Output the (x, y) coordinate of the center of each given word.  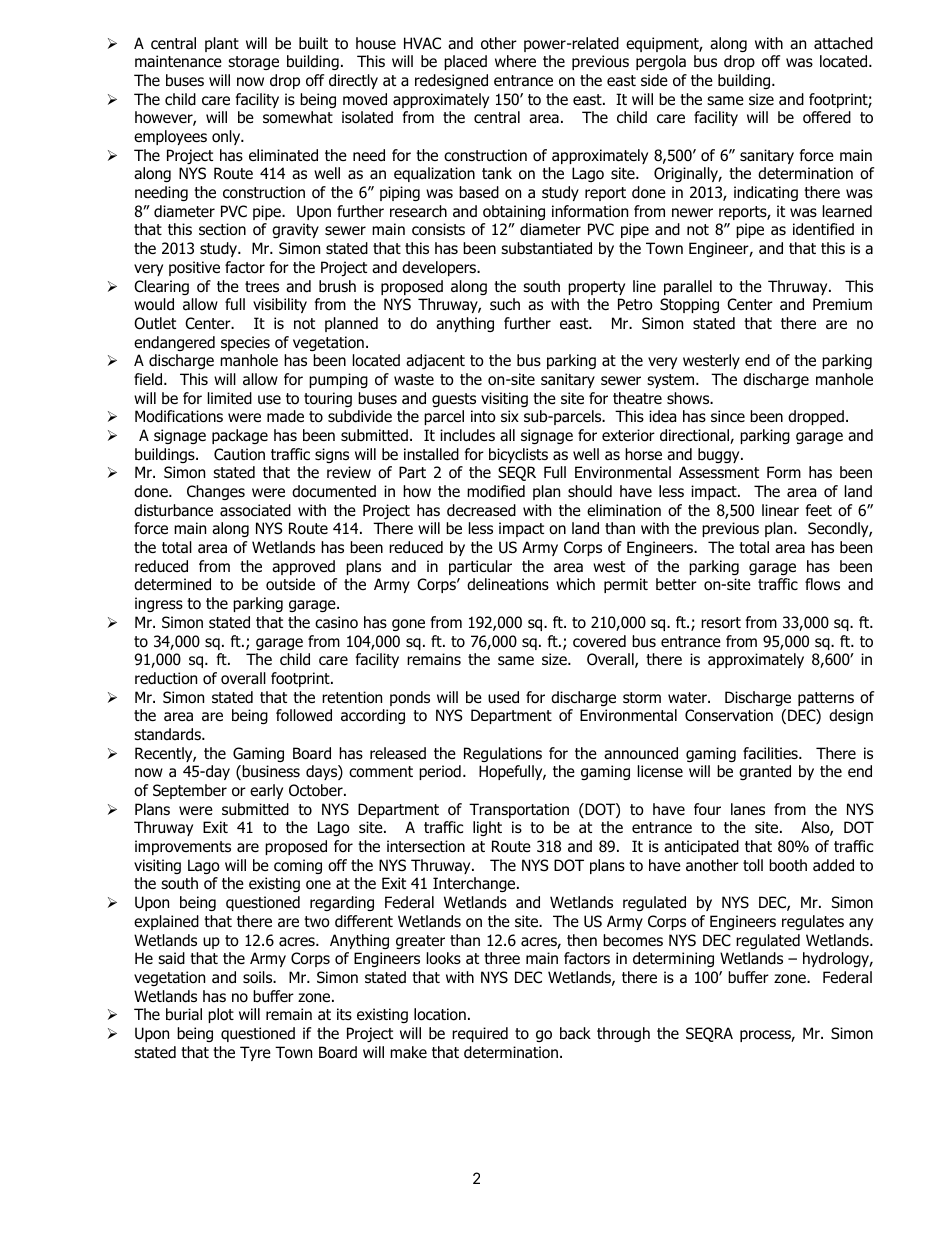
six (510, 416)
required (480, 1034)
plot (221, 1015)
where (515, 61)
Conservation (729, 715)
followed (304, 715)
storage (253, 63)
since (728, 416)
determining (673, 959)
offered (827, 117)
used (503, 697)
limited (230, 398)
